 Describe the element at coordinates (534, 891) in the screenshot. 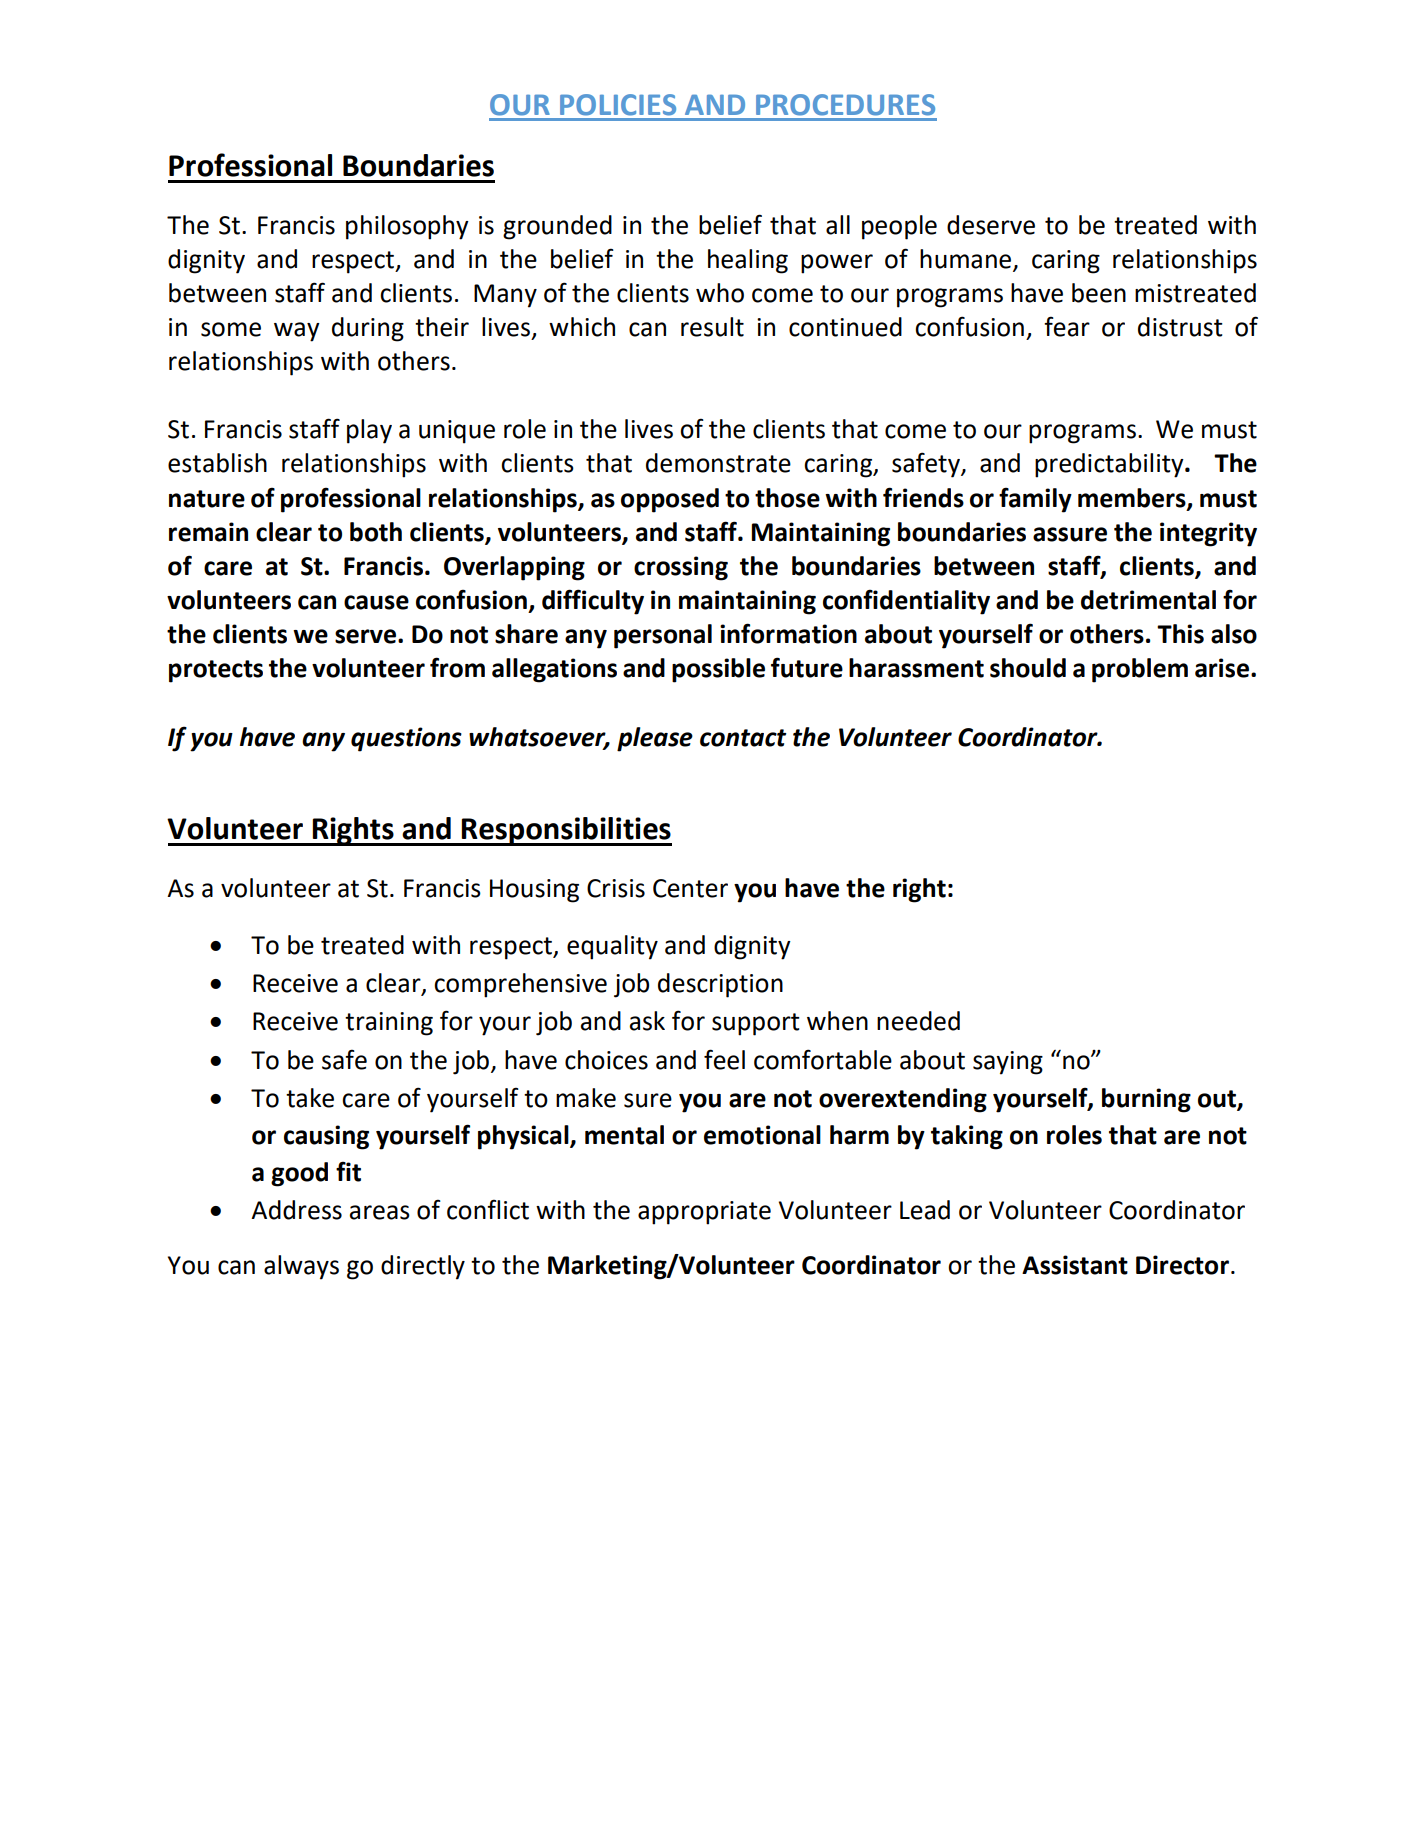

I see `Housing` at that location.
